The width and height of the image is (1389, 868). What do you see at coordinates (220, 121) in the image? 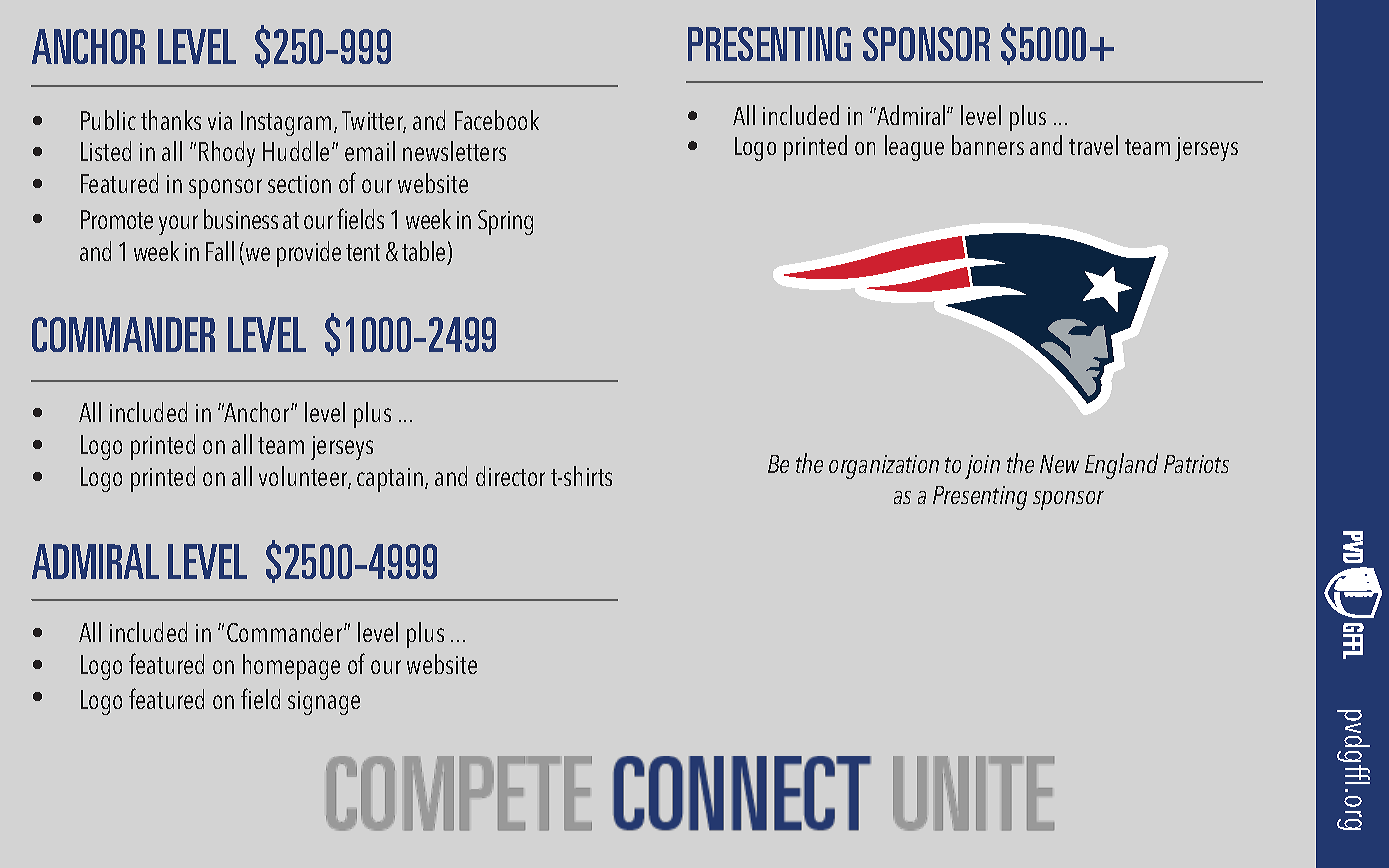
I see `via` at bounding box center [220, 121].
